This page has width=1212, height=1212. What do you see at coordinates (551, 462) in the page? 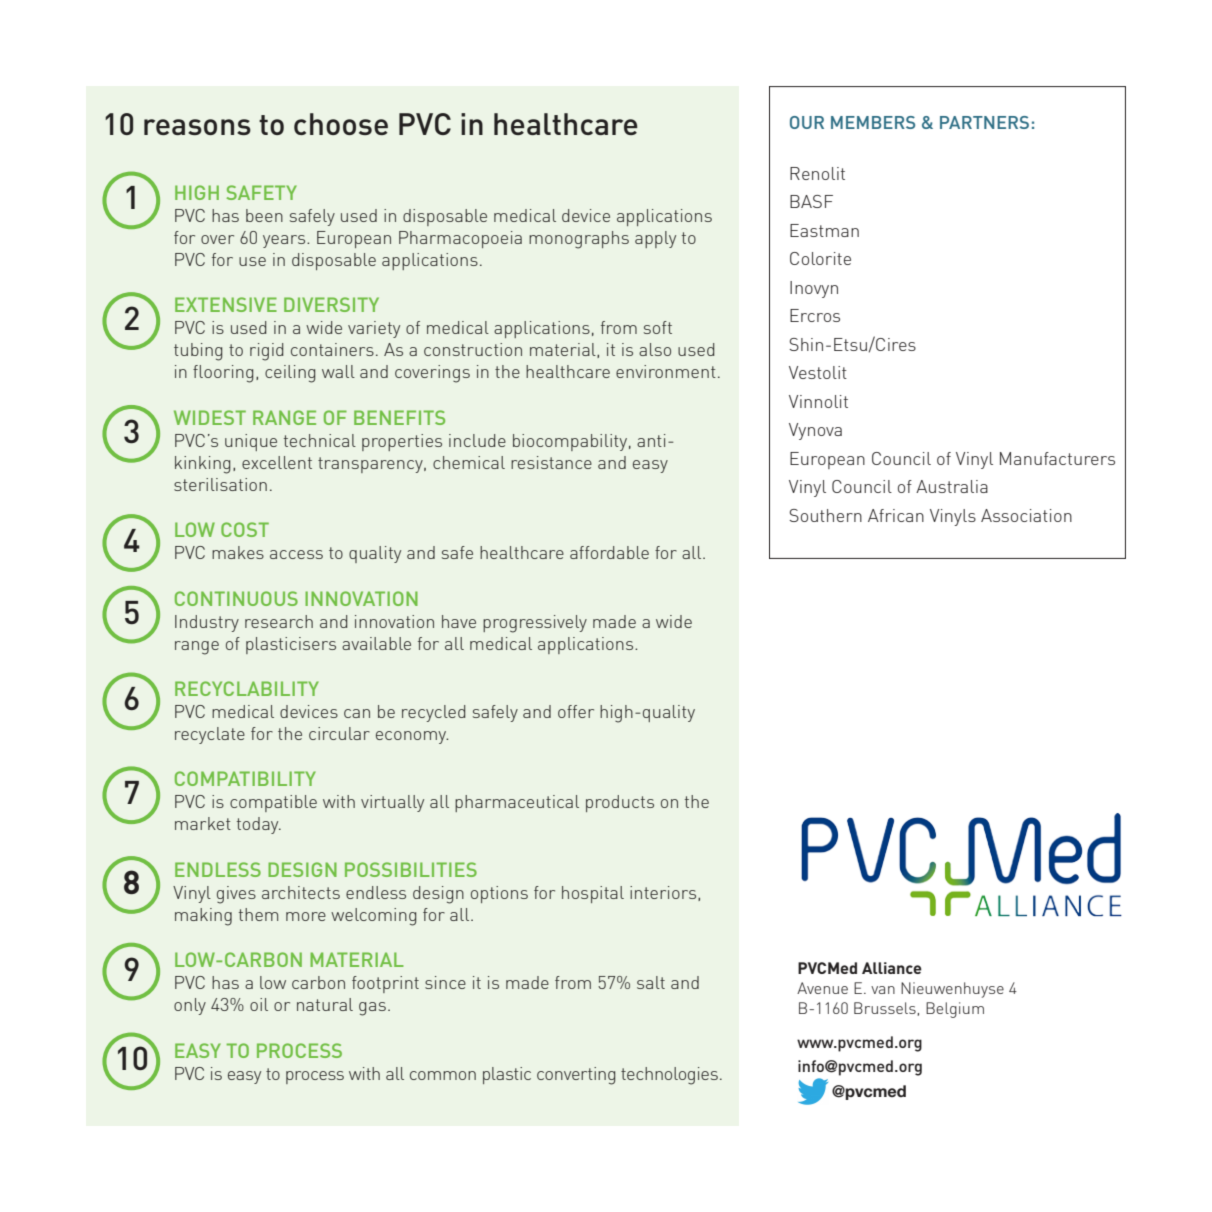
I see `resistance` at bounding box center [551, 462].
